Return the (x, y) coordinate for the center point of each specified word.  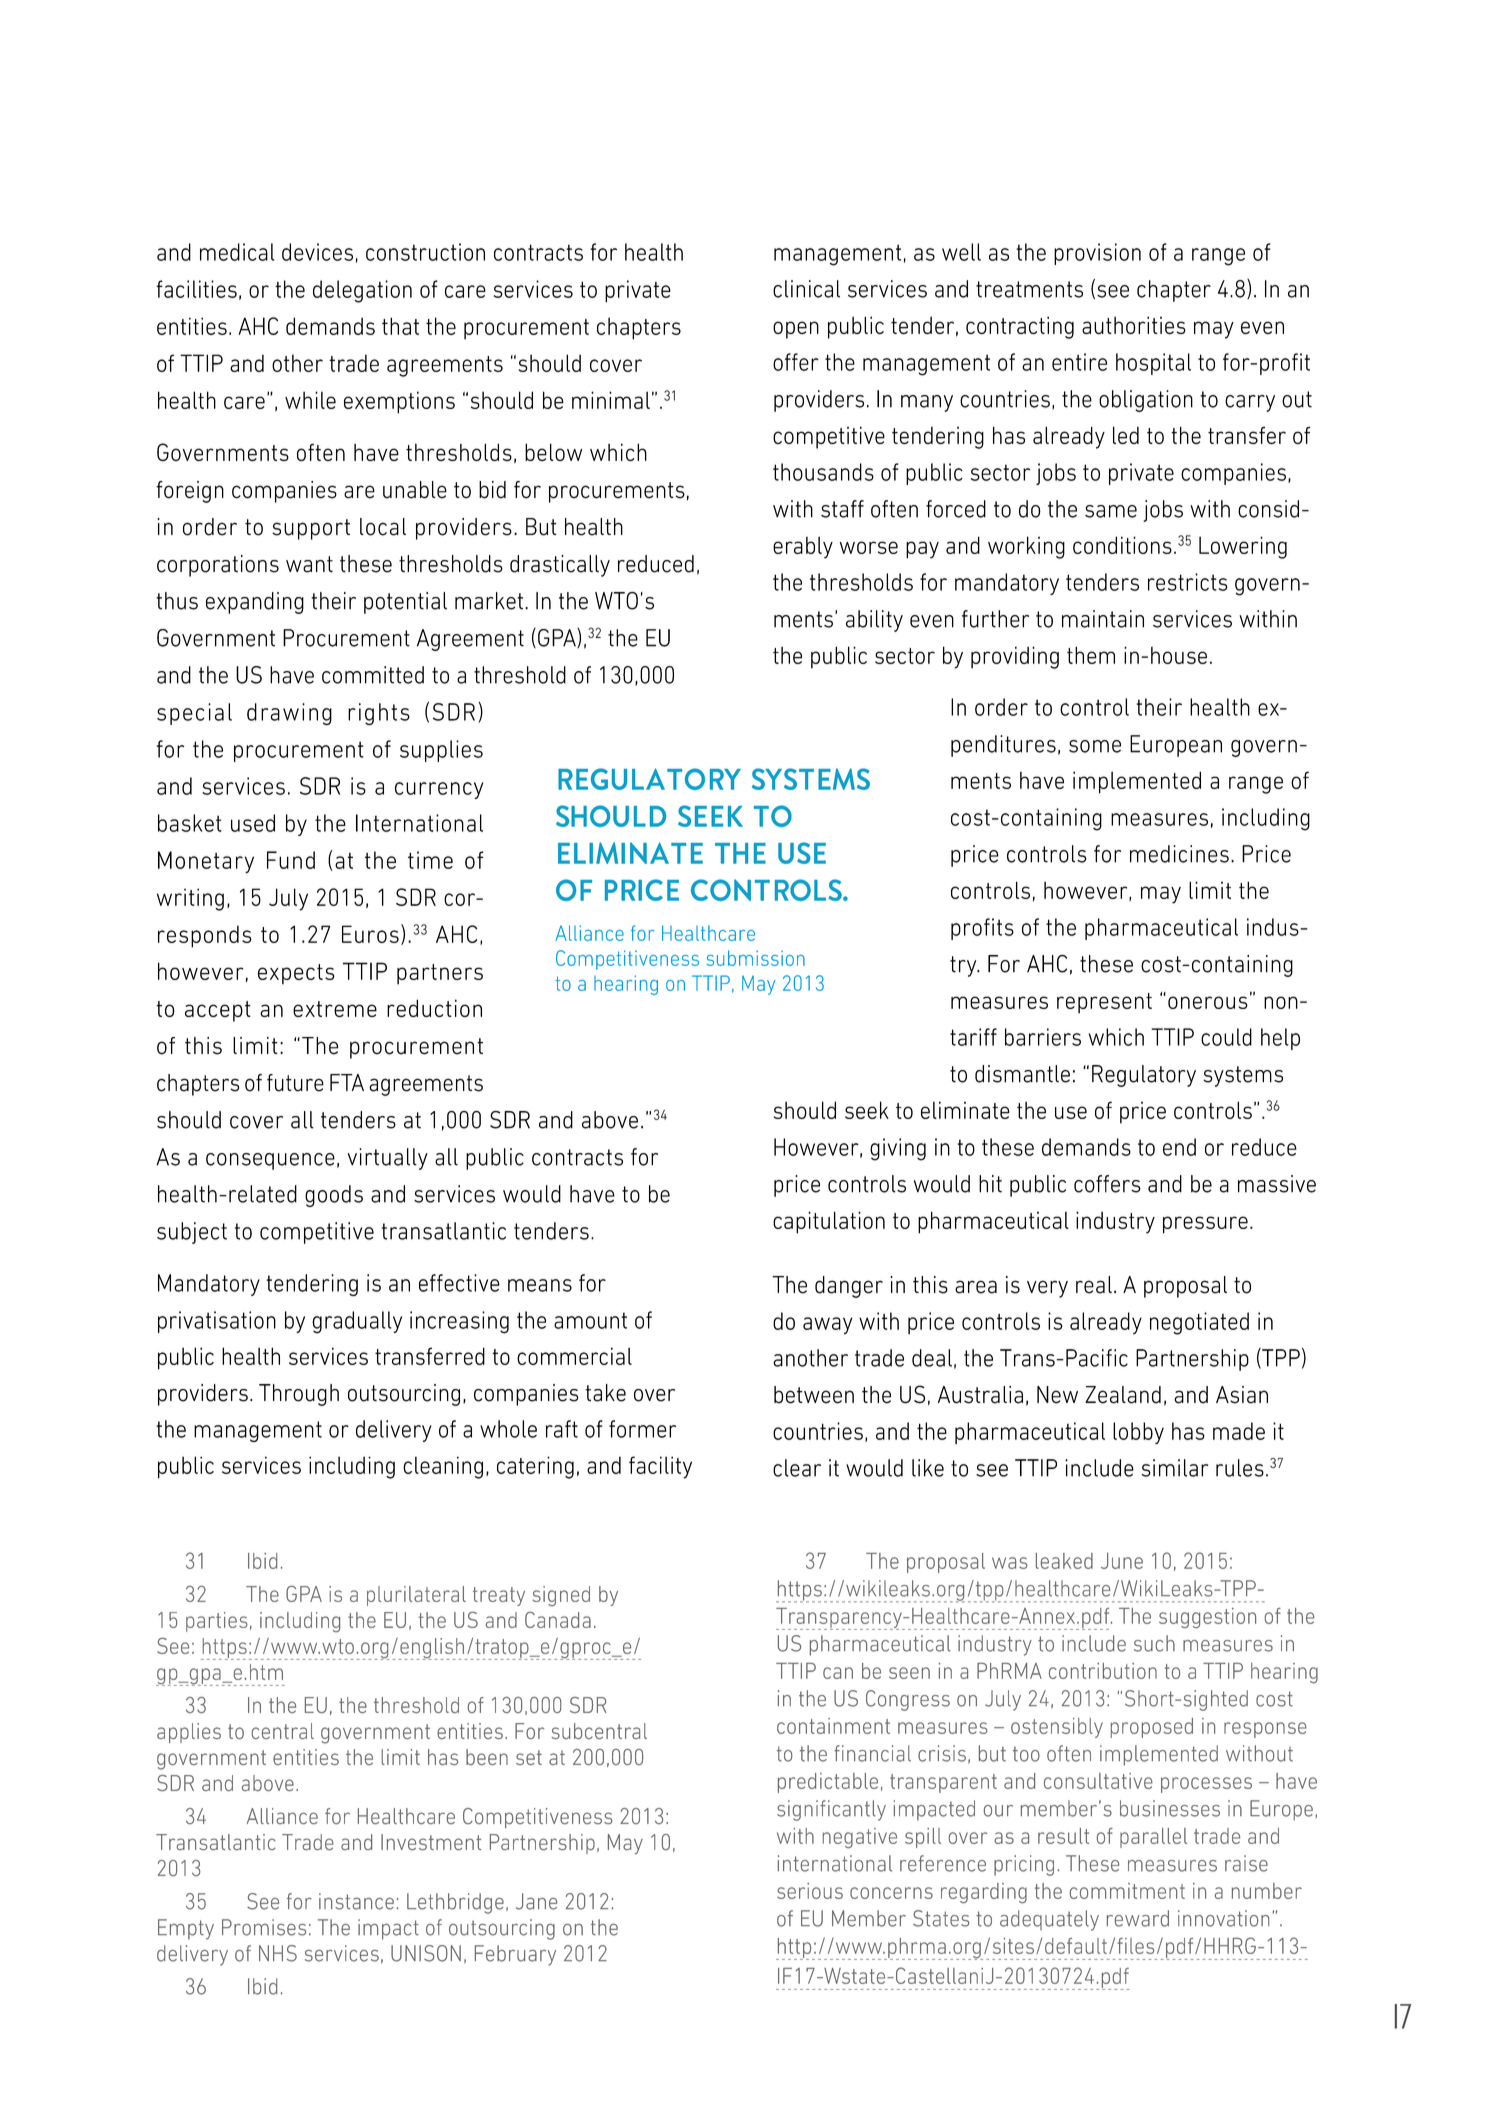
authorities (1134, 325)
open (796, 330)
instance (356, 1901)
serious (810, 1891)
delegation (362, 291)
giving (898, 1149)
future (295, 1083)
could (1226, 1037)
